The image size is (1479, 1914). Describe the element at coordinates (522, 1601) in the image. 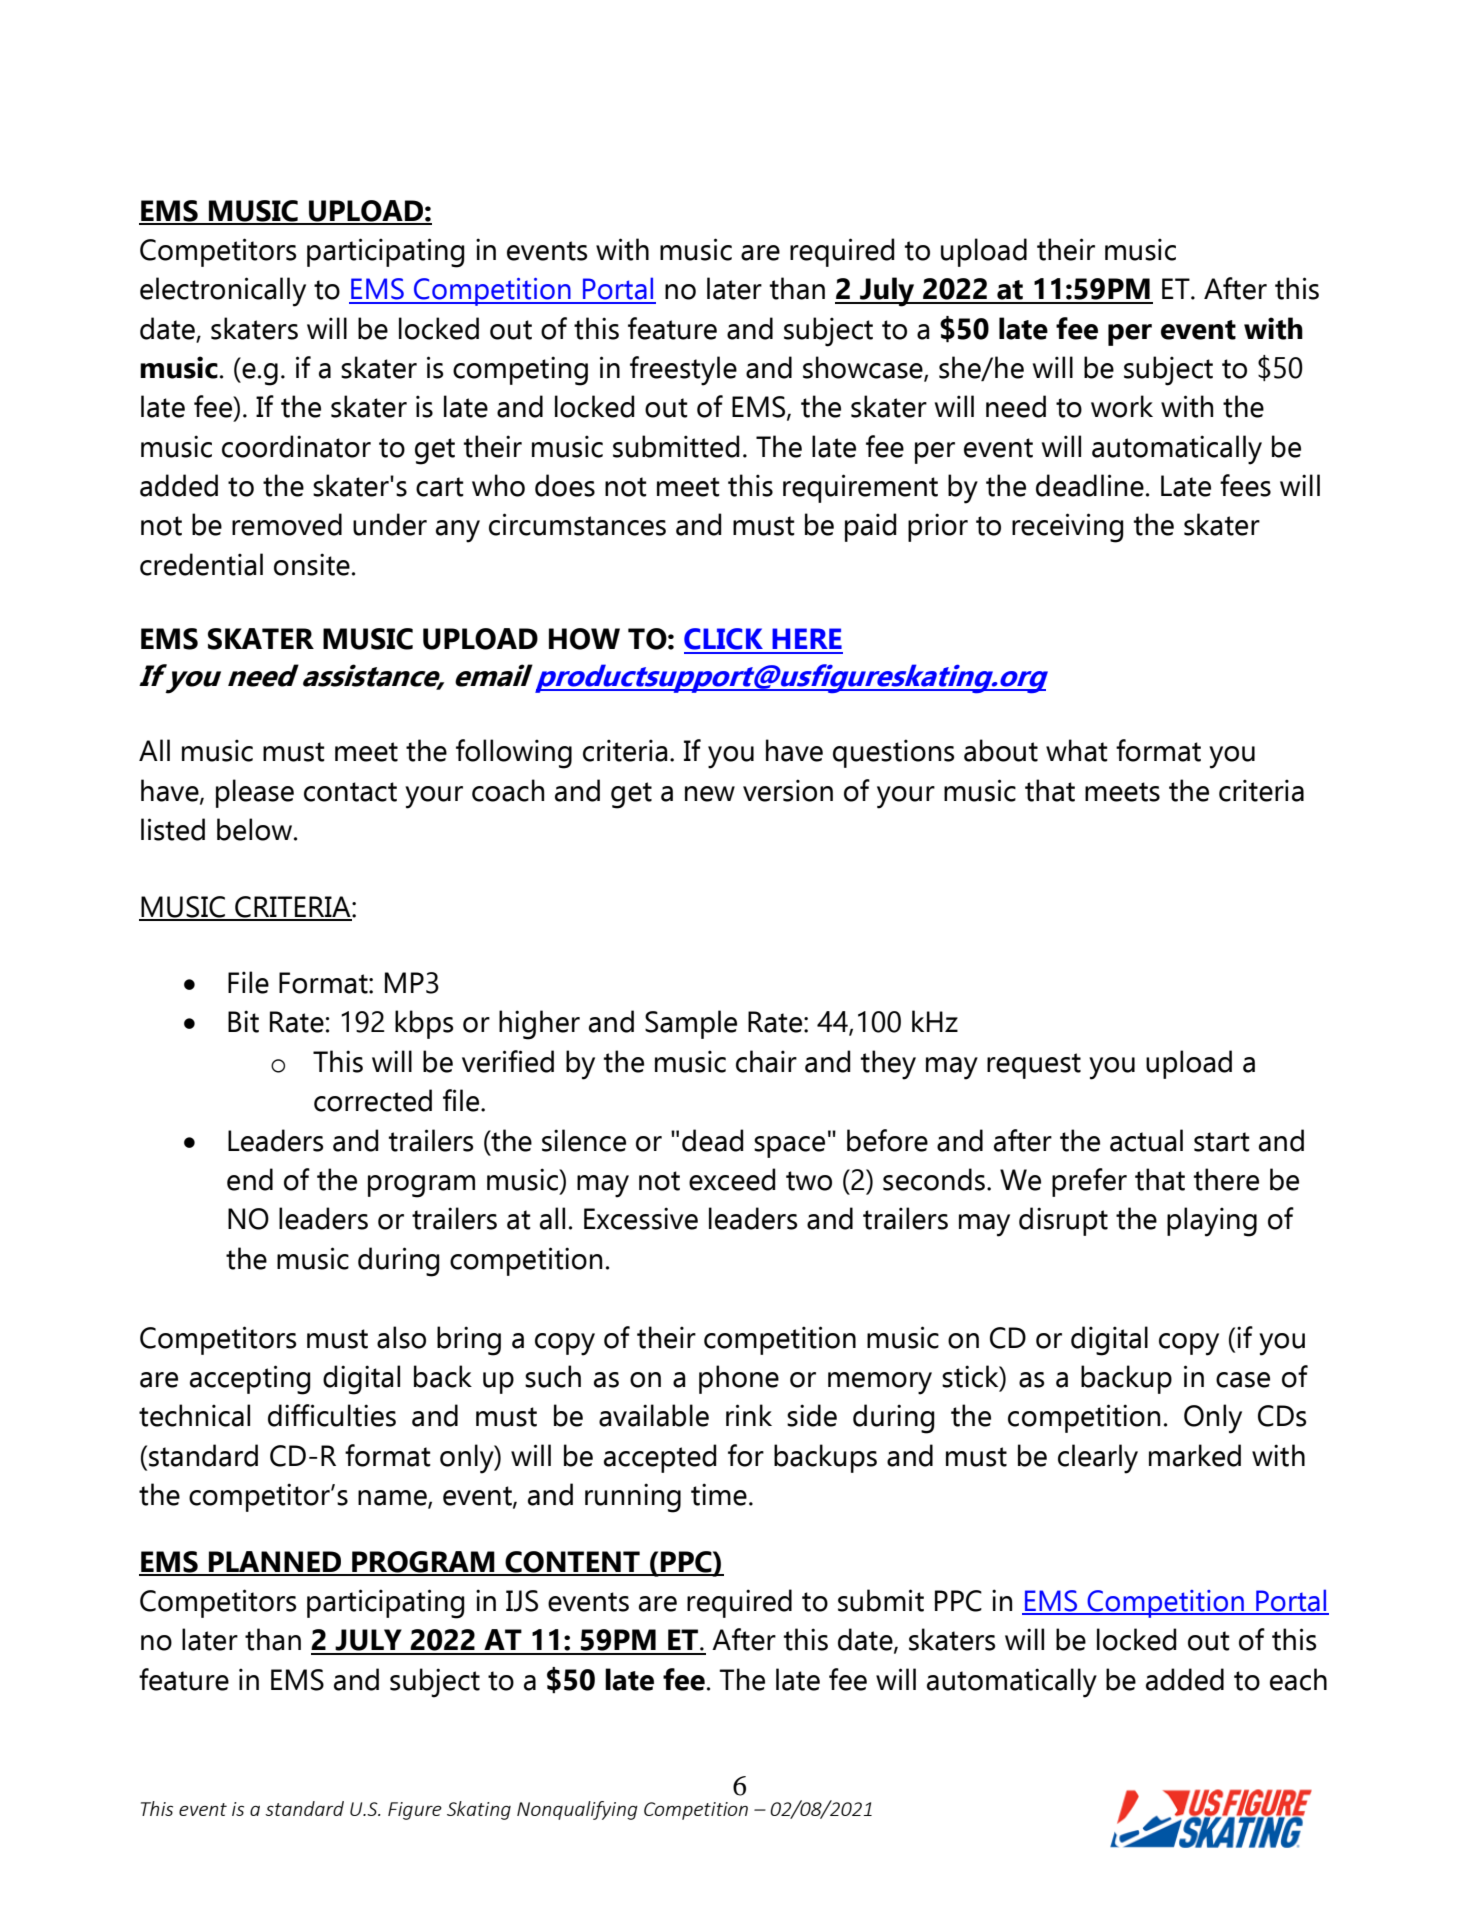

I see `IJS` at that location.
